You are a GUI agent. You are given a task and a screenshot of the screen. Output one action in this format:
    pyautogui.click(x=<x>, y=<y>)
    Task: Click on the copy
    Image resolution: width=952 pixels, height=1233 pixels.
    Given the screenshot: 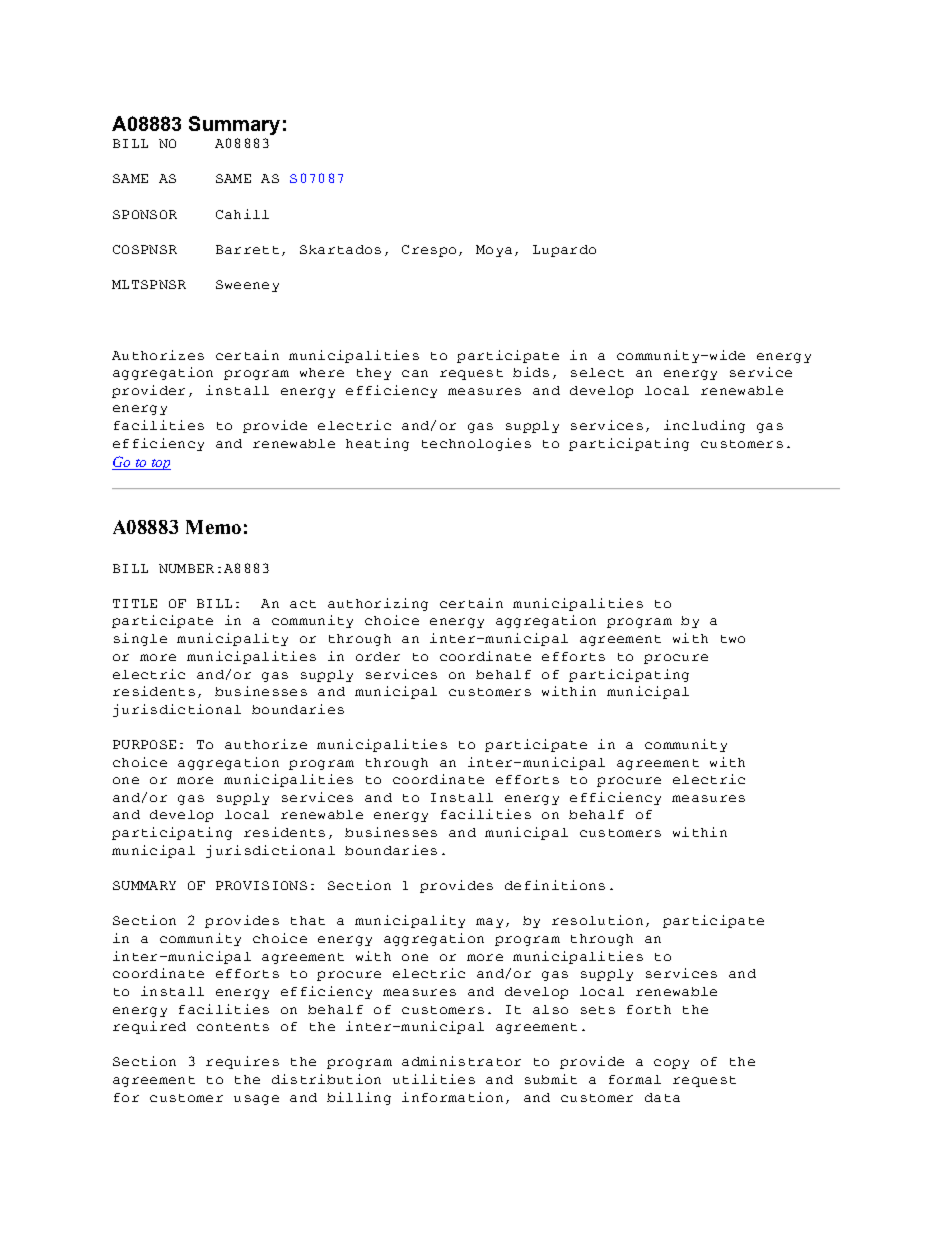 What is the action you would take?
    pyautogui.click(x=671, y=1064)
